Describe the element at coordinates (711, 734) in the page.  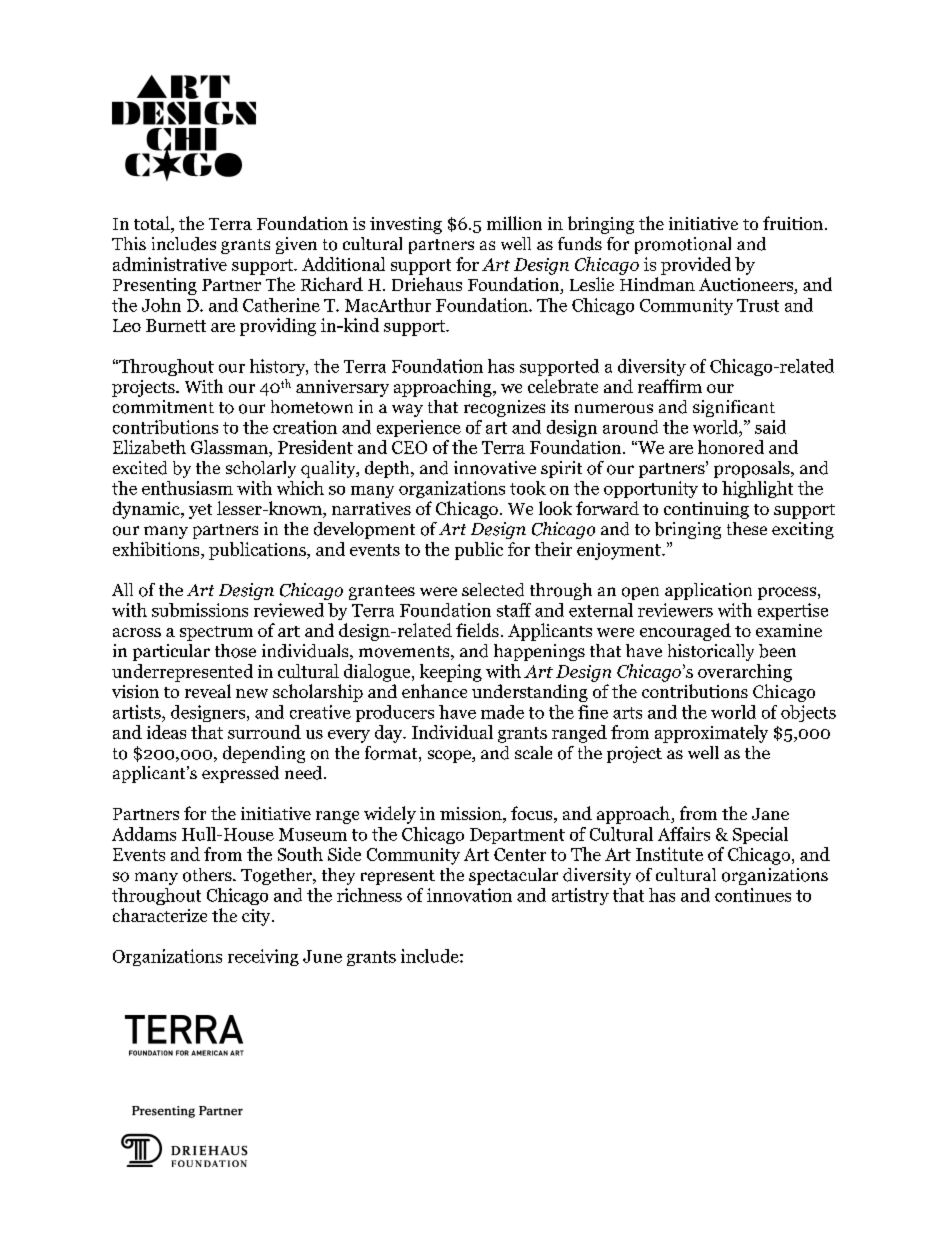
I see `approximately` at that location.
